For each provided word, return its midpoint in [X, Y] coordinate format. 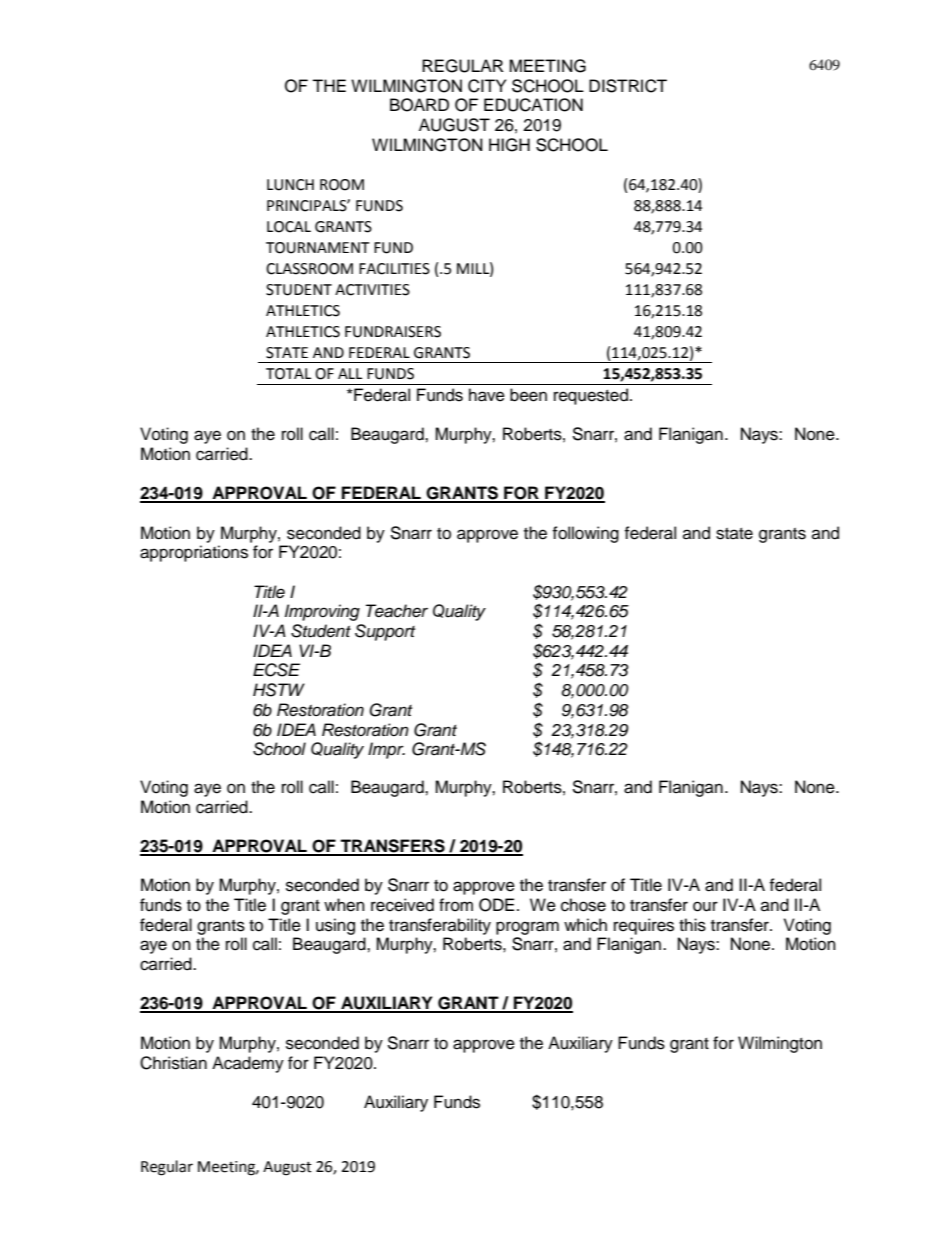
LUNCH [290, 185]
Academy [248, 1064]
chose [583, 905]
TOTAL [288, 374]
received [402, 905]
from [456, 905]
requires [644, 926]
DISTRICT [628, 86]
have [487, 395]
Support [385, 632]
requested [591, 396]
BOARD [419, 105]
